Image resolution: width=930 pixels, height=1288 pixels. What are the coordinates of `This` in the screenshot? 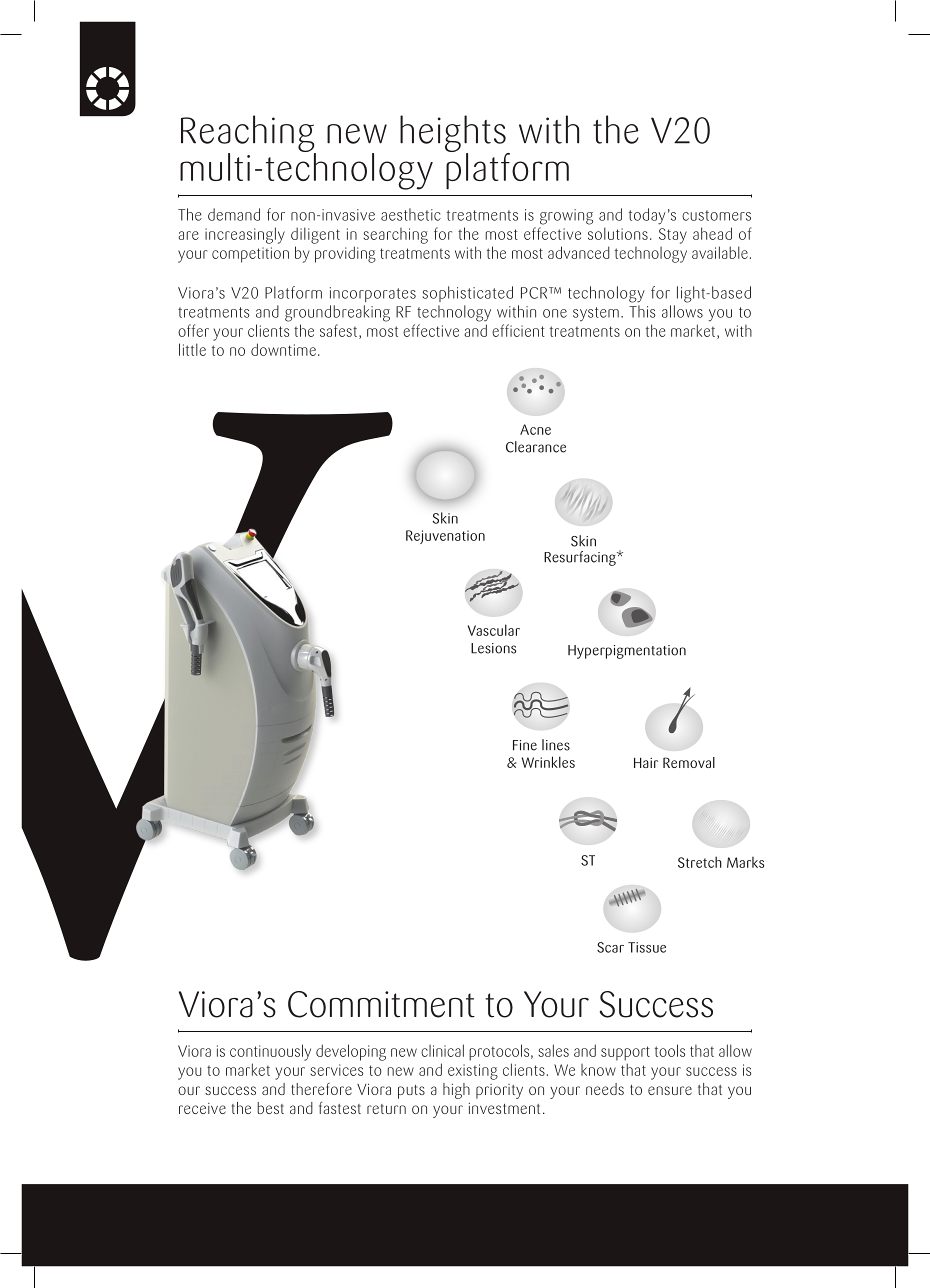 It's located at (642, 311).
